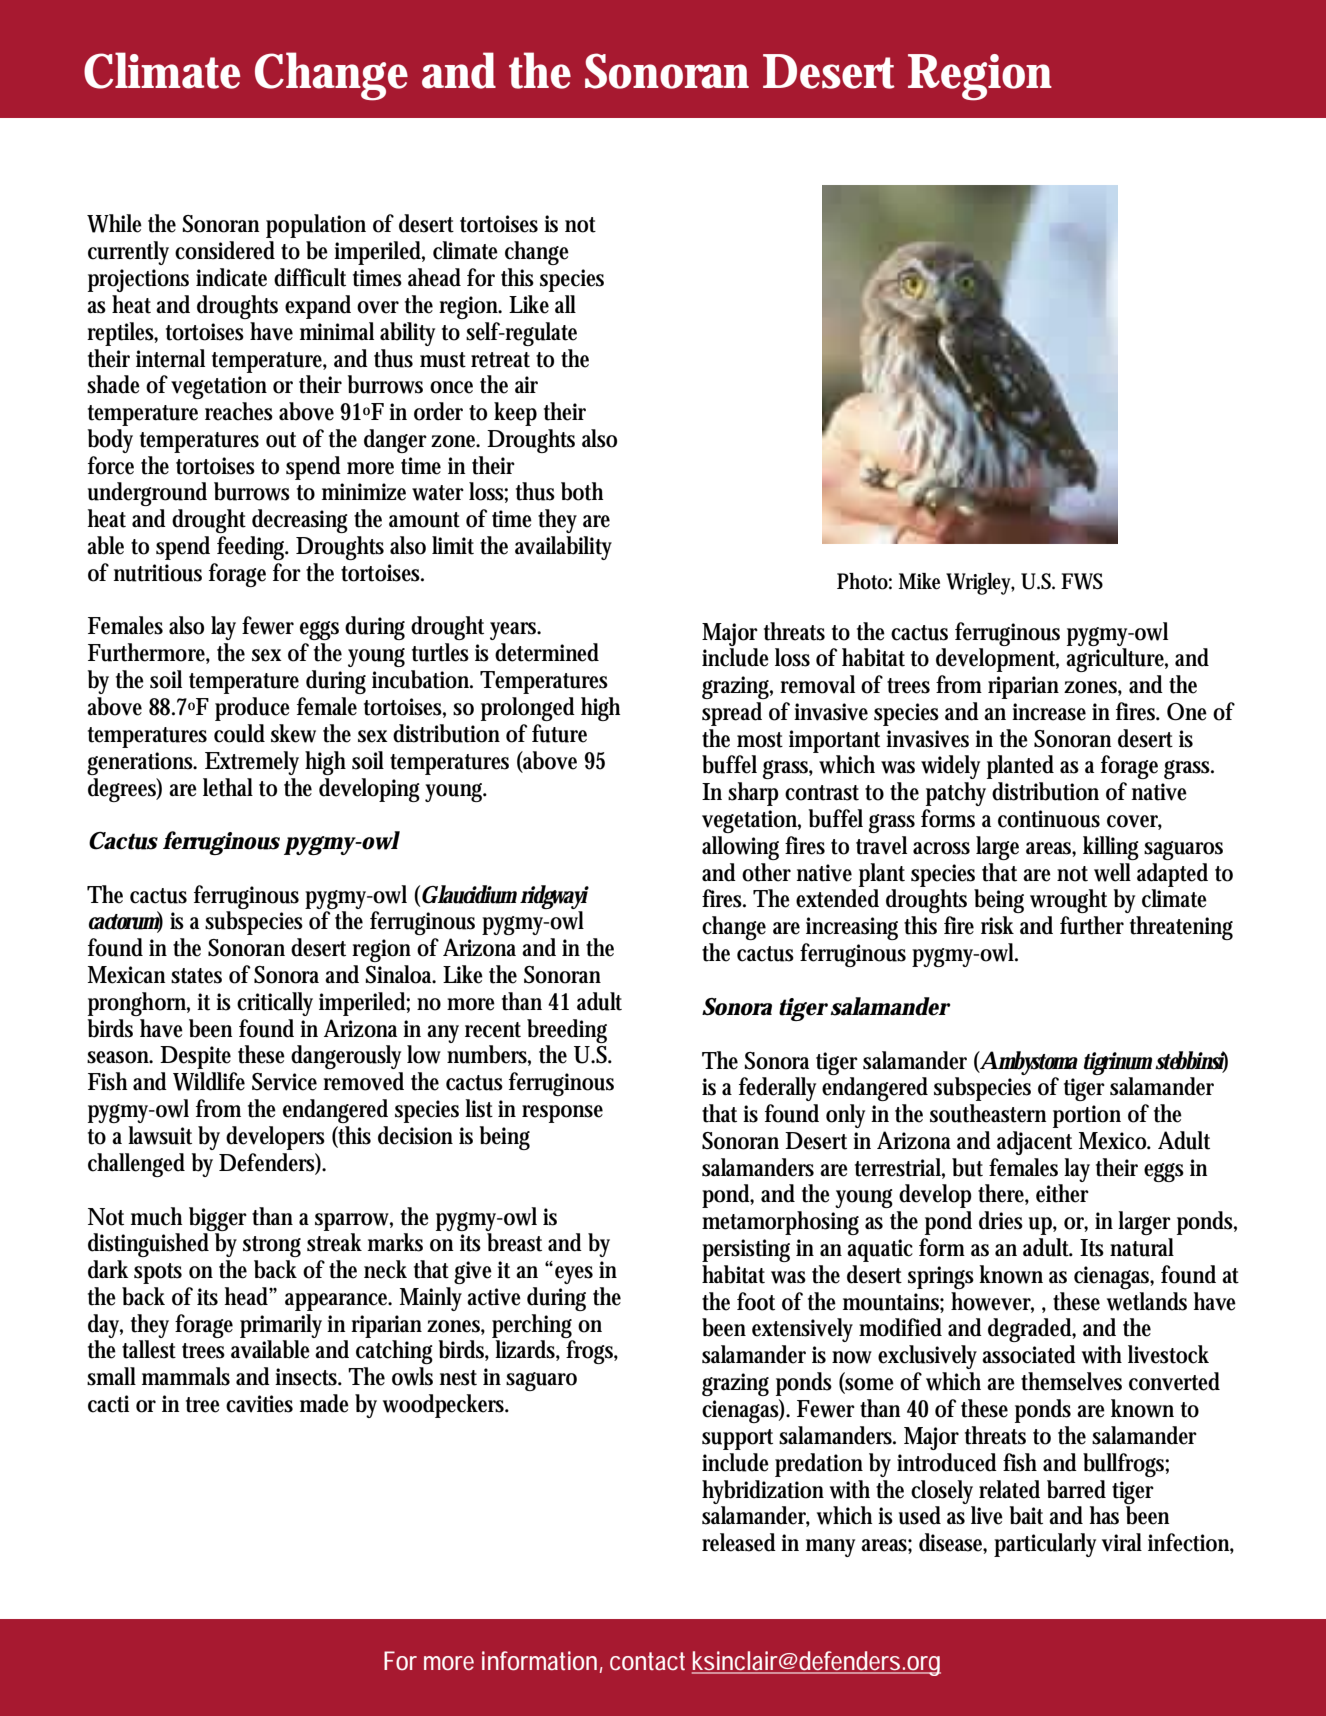 This screenshot has height=1716, width=1326. Describe the element at coordinates (259, 1404) in the screenshot. I see `cavities` at that location.
